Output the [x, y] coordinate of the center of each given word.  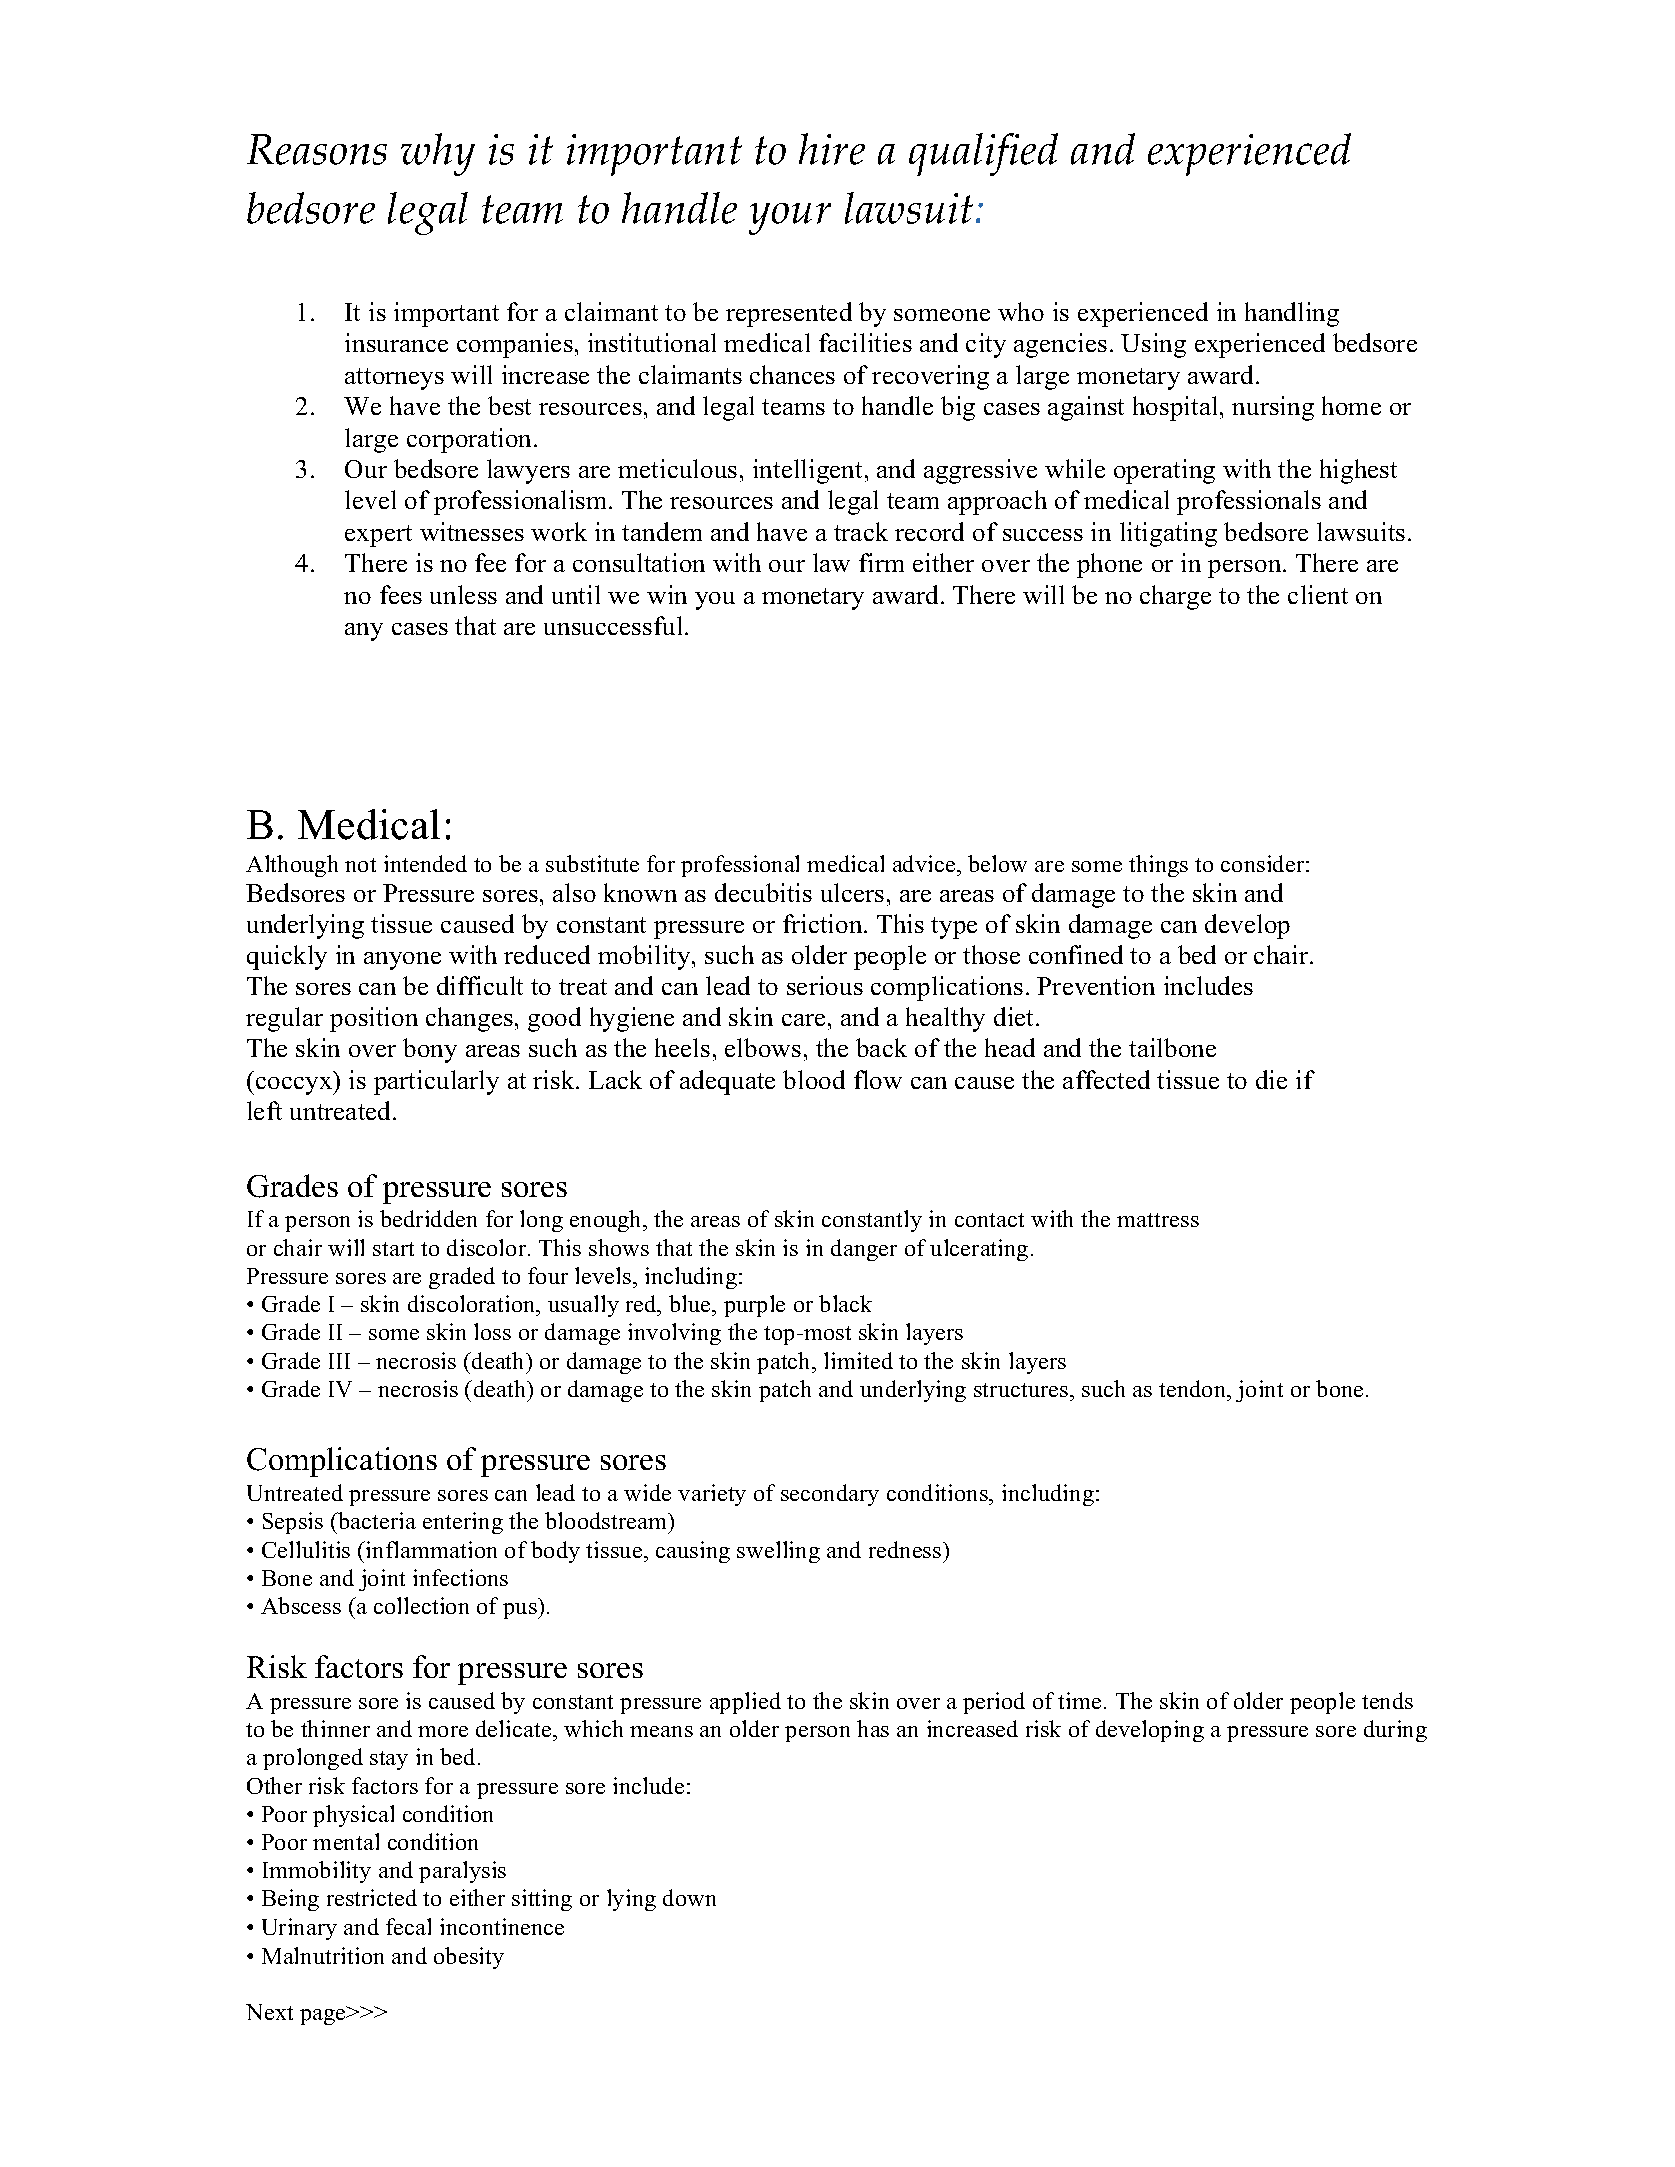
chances [792, 374]
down [689, 1897]
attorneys [394, 379]
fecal [408, 1926]
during [1395, 1731]
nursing [1273, 408]
